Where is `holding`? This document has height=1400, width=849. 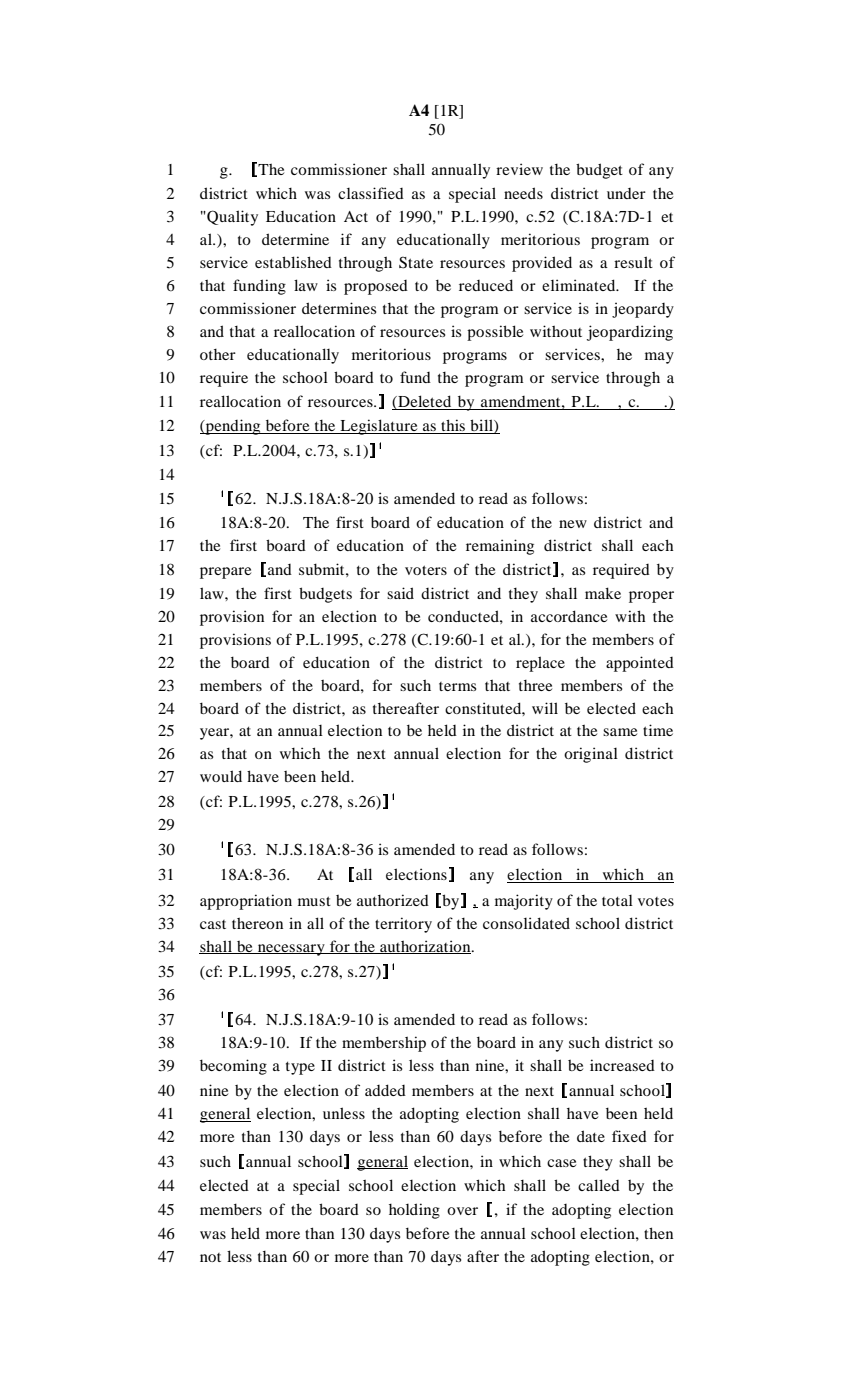
holding is located at coordinates (414, 1211).
